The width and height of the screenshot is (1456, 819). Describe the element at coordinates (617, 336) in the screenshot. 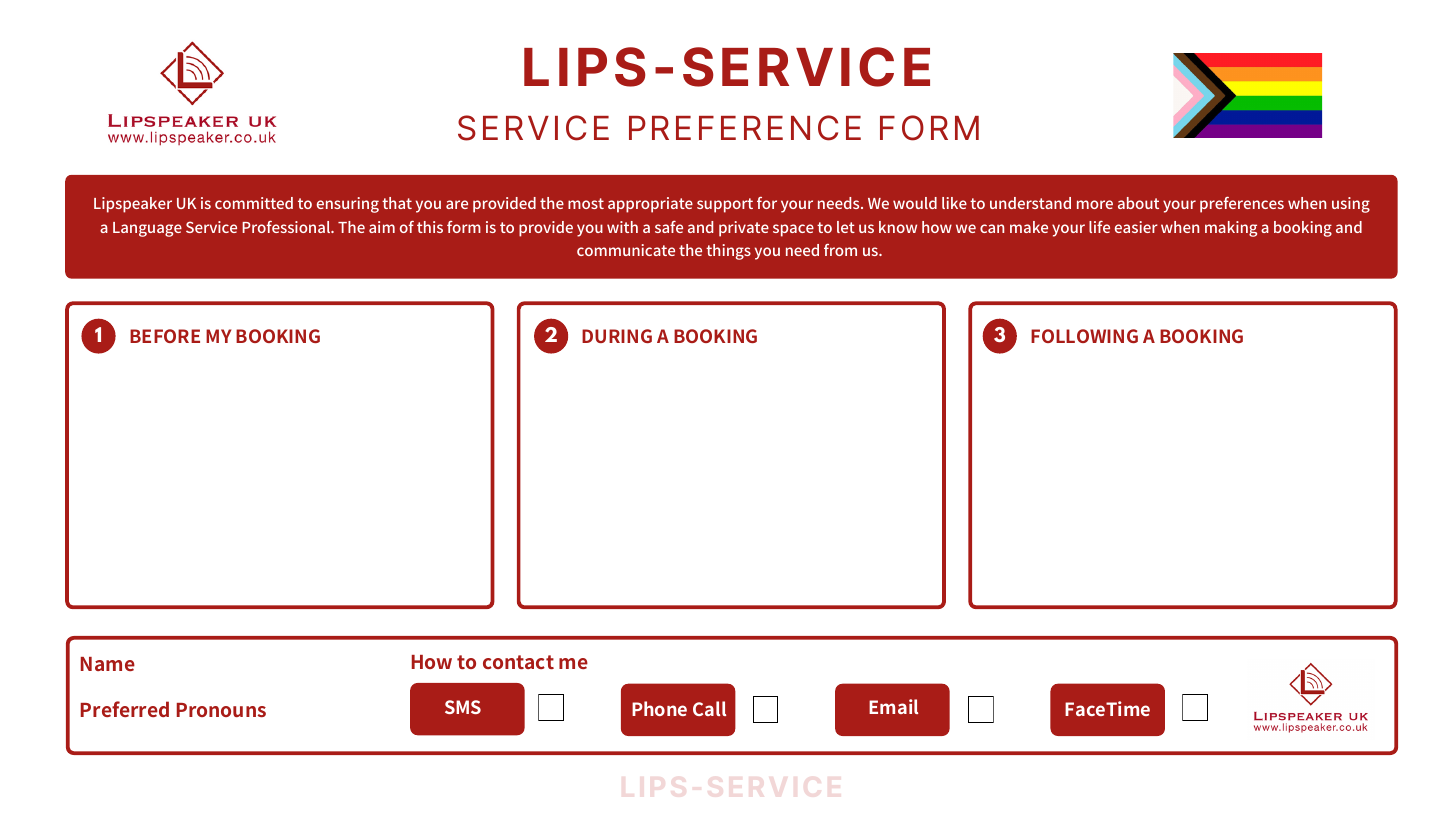

I see `DURING` at that location.
